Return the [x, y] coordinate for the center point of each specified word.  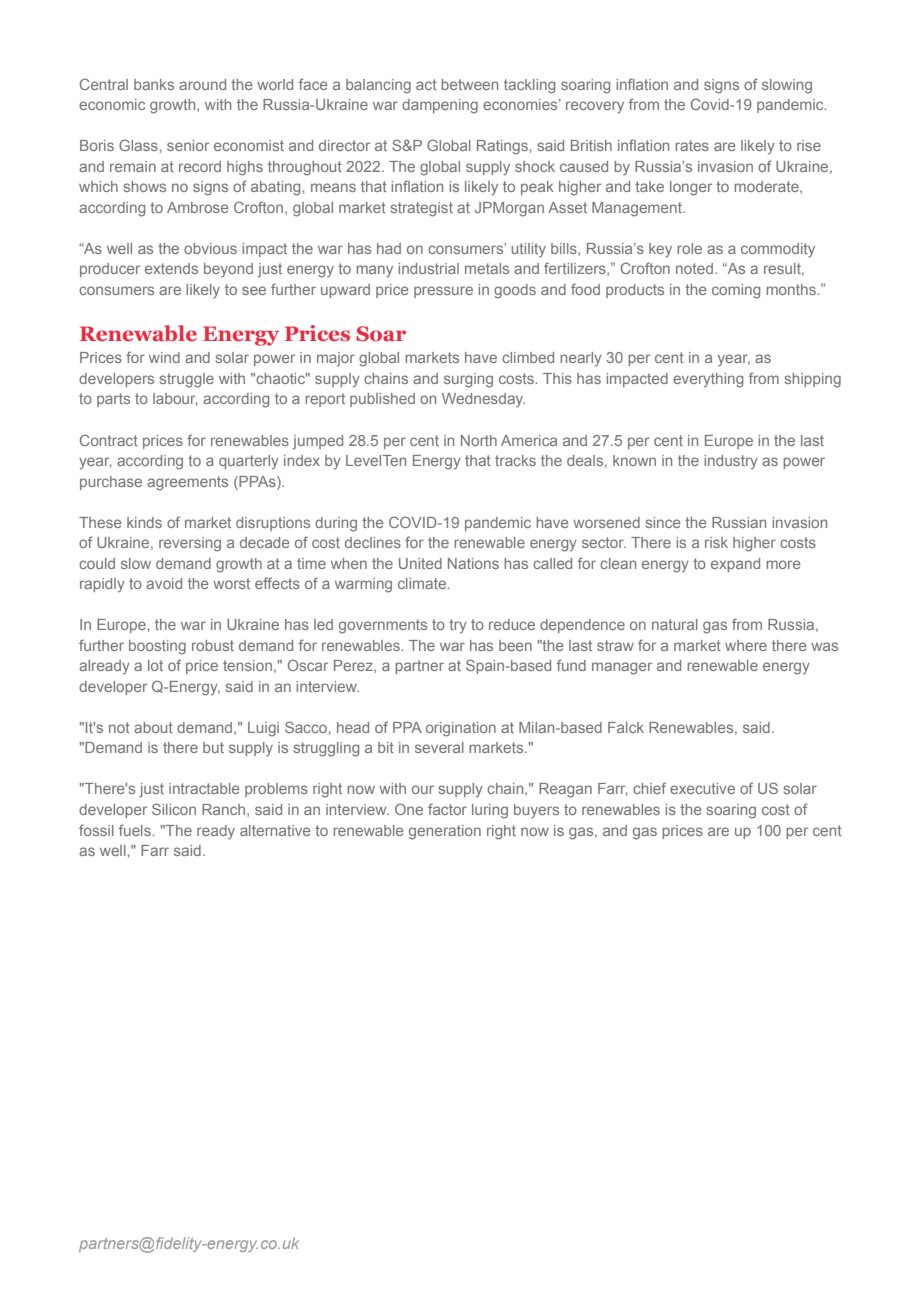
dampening [440, 106]
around [202, 84]
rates [692, 145]
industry [731, 462]
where [746, 645]
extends [171, 268]
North [479, 440]
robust [213, 645]
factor [447, 809]
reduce [512, 624]
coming [736, 291]
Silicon [174, 809]
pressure [443, 292]
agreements [187, 483]
